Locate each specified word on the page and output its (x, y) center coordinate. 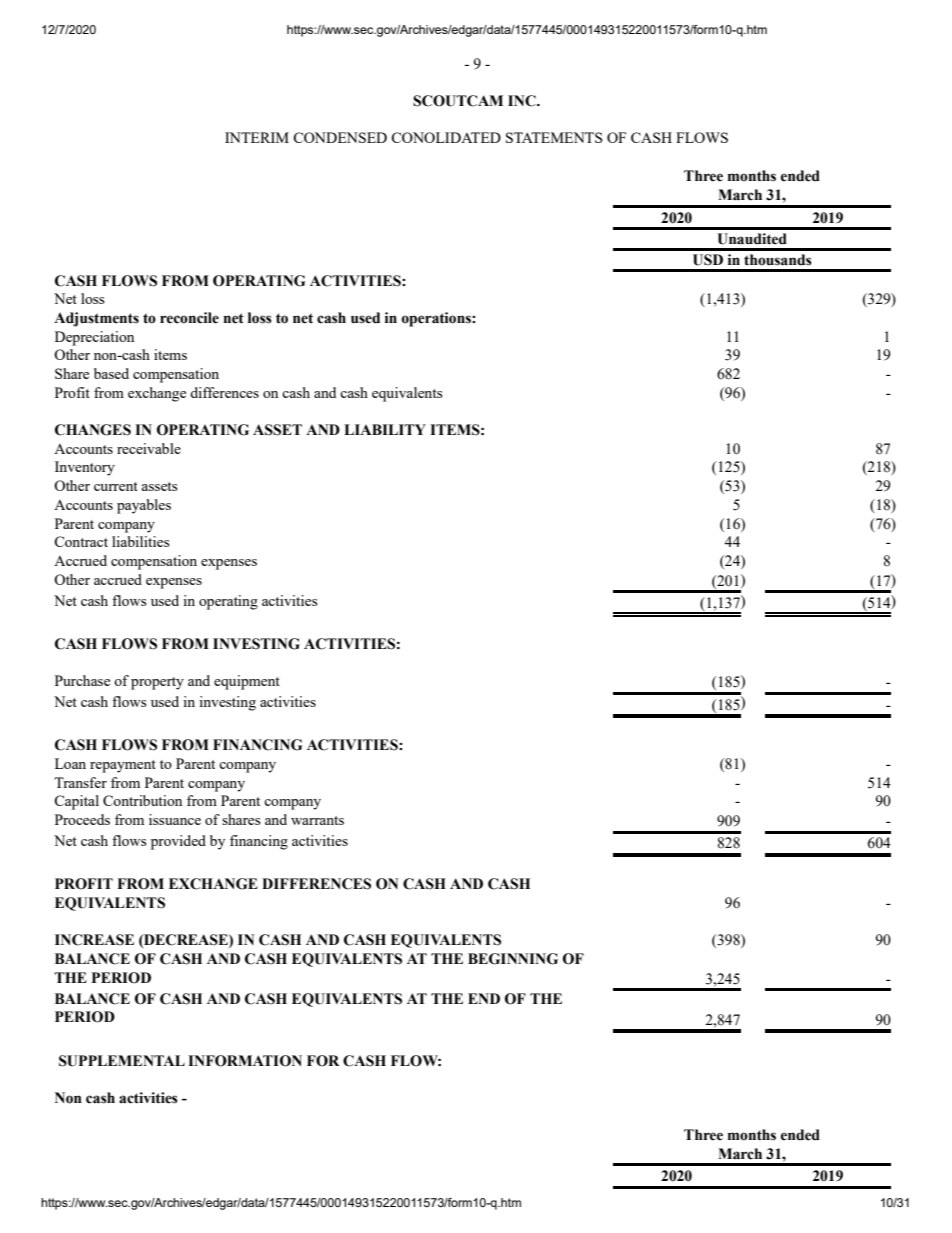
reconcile (189, 318)
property (157, 683)
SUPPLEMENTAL (122, 1061)
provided (178, 842)
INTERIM (257, 137)
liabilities (141, 541)
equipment (247, 682)
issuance (175, 819)
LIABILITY (385, 429)
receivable (149, 448)
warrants (317, 820)
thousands (778, 260)
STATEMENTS (554, 137)
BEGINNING (513, 959)
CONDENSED (340, 137)
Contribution (142, 800)
